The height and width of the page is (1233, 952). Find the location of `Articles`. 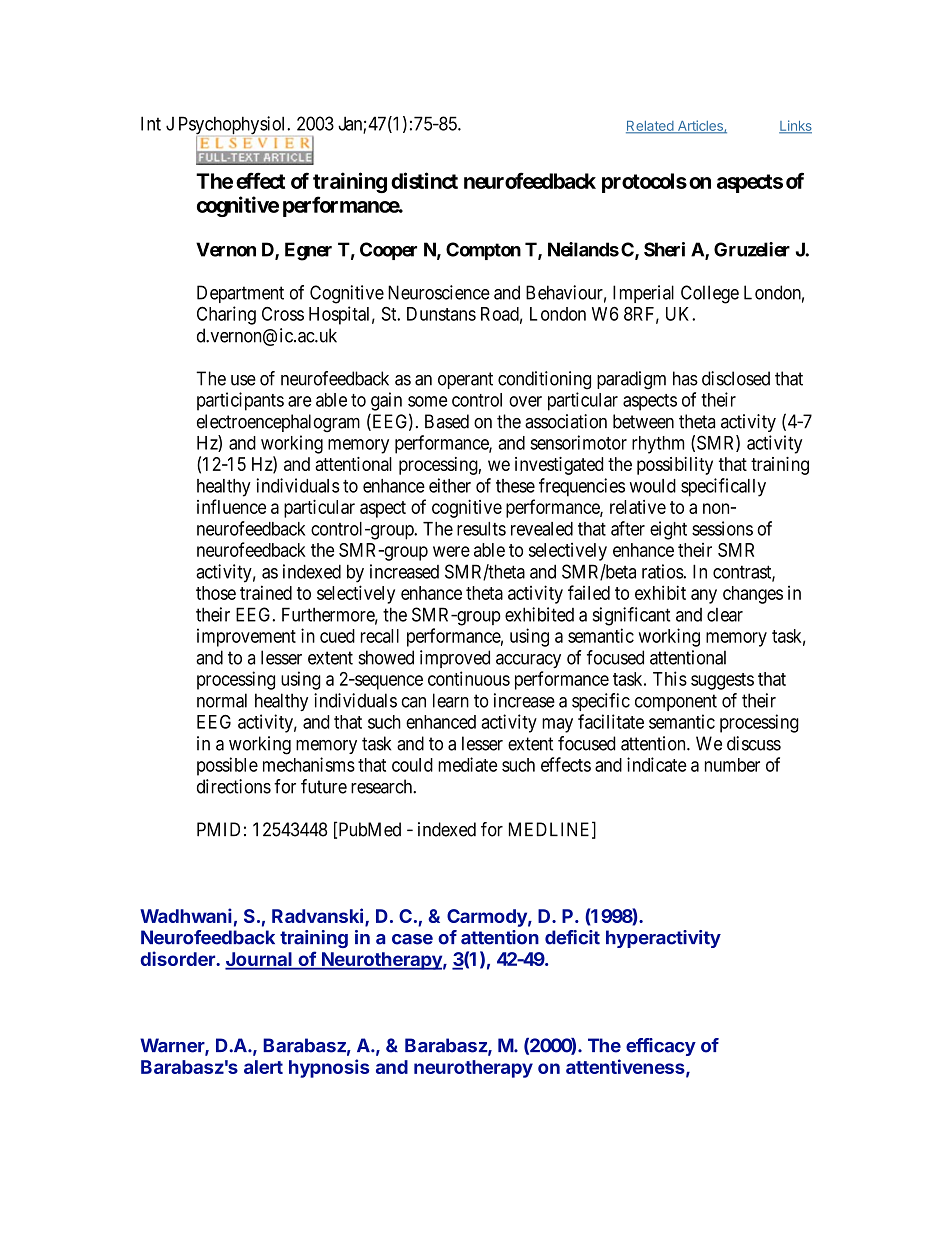

Articles is located at coordinates (700, 126).
